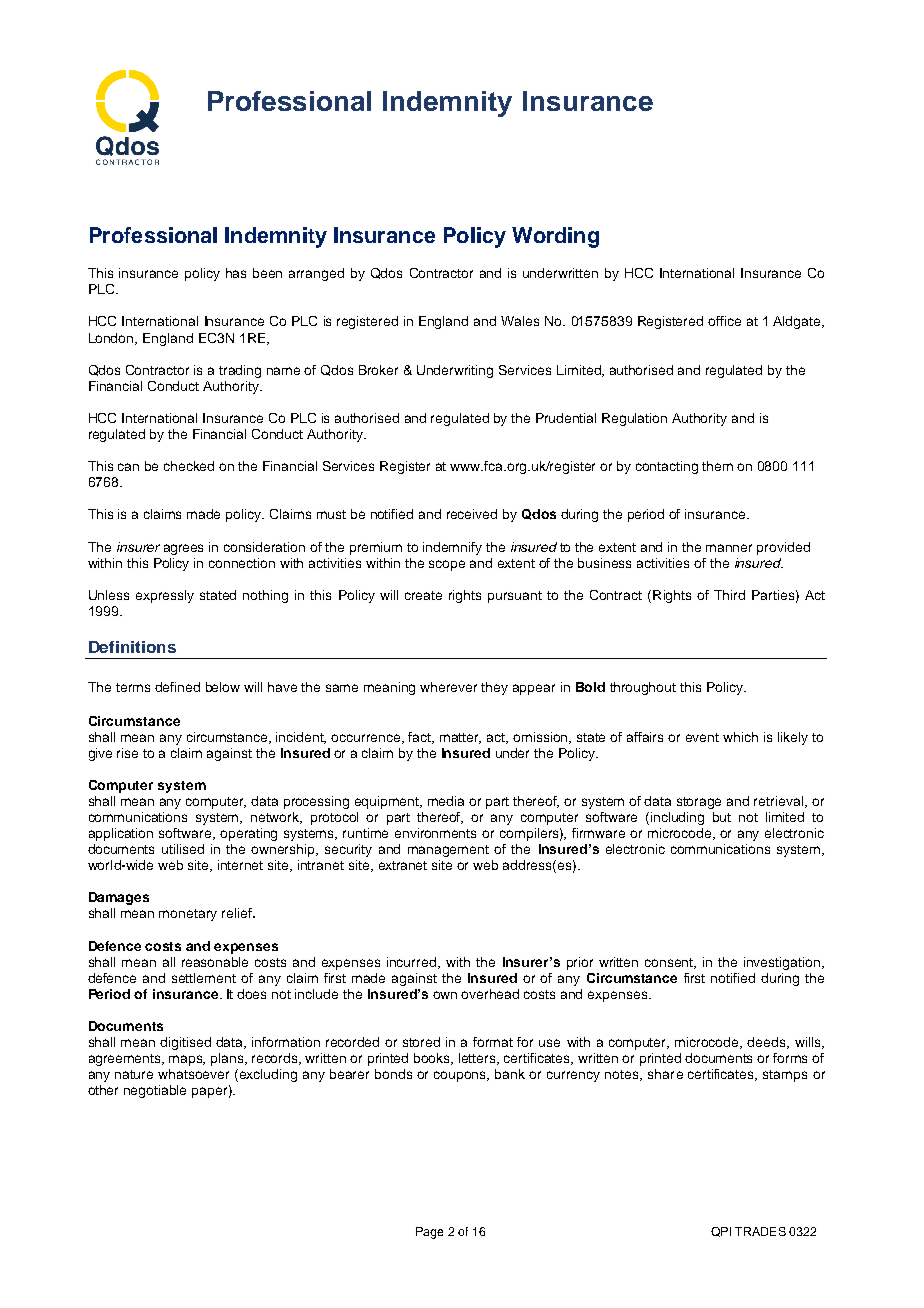  Describe the element at coordinates (760, 1231) in the screenshot. I see `TRADES` at that location.
